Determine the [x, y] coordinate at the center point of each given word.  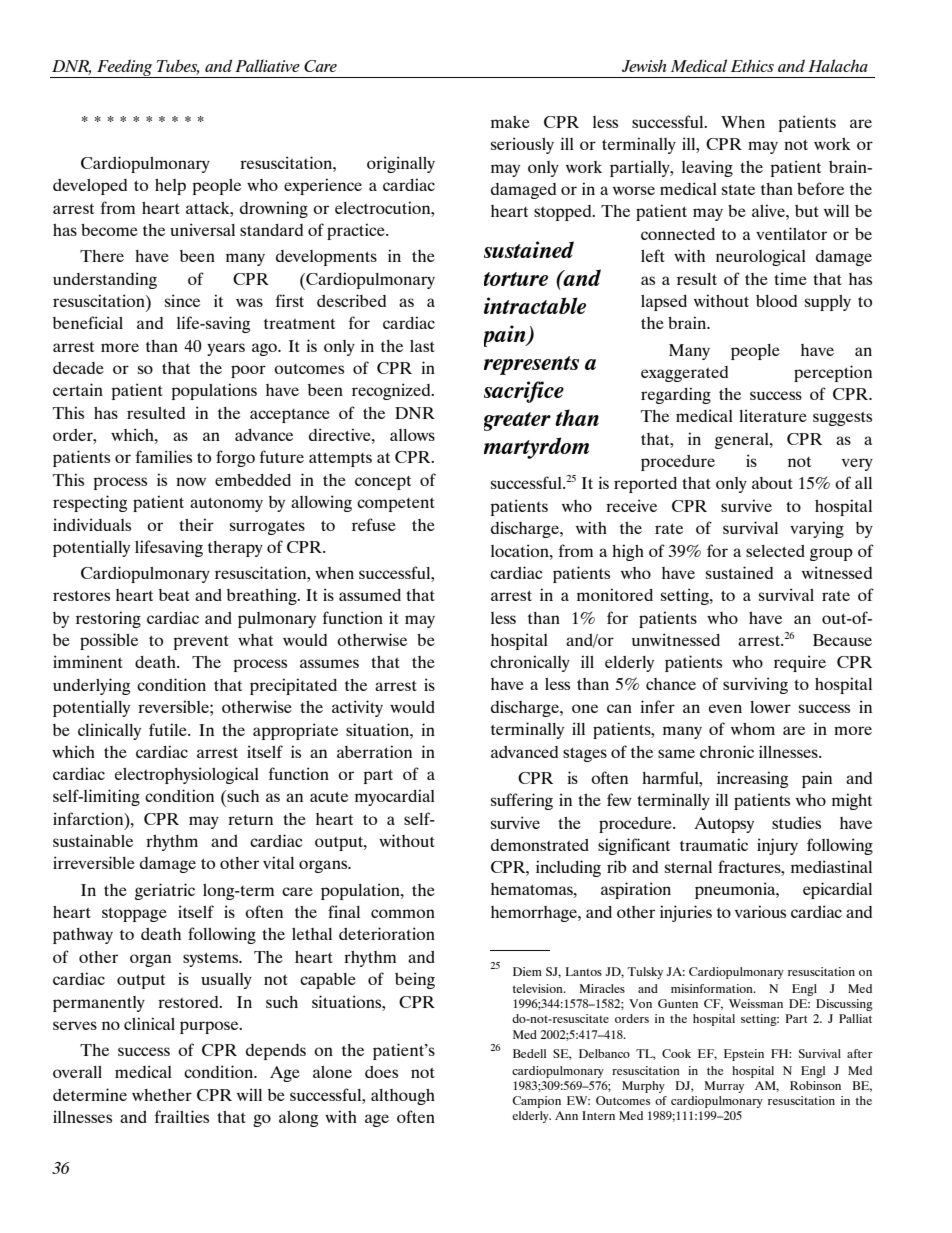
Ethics [752, 65]
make [510, 122]
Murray [724, 1087]
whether [162, 1095]
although [403, 1097]
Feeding [125, 68]
